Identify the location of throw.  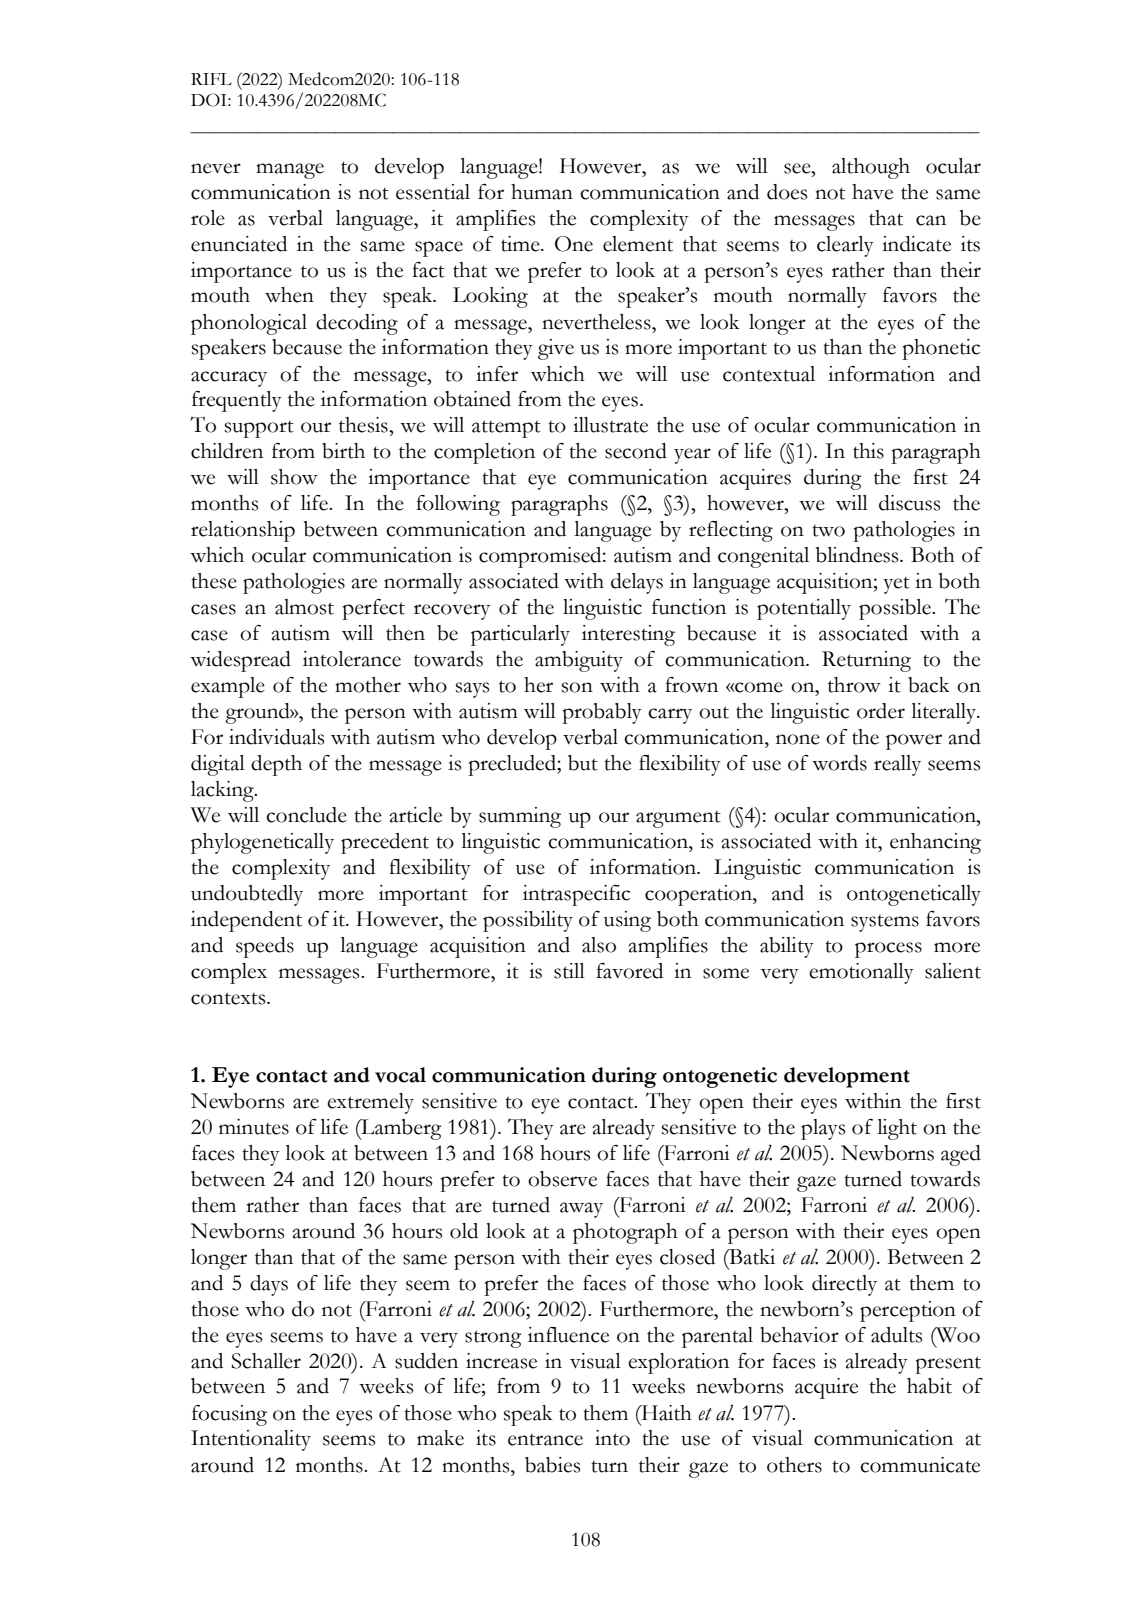
(854, 685).
